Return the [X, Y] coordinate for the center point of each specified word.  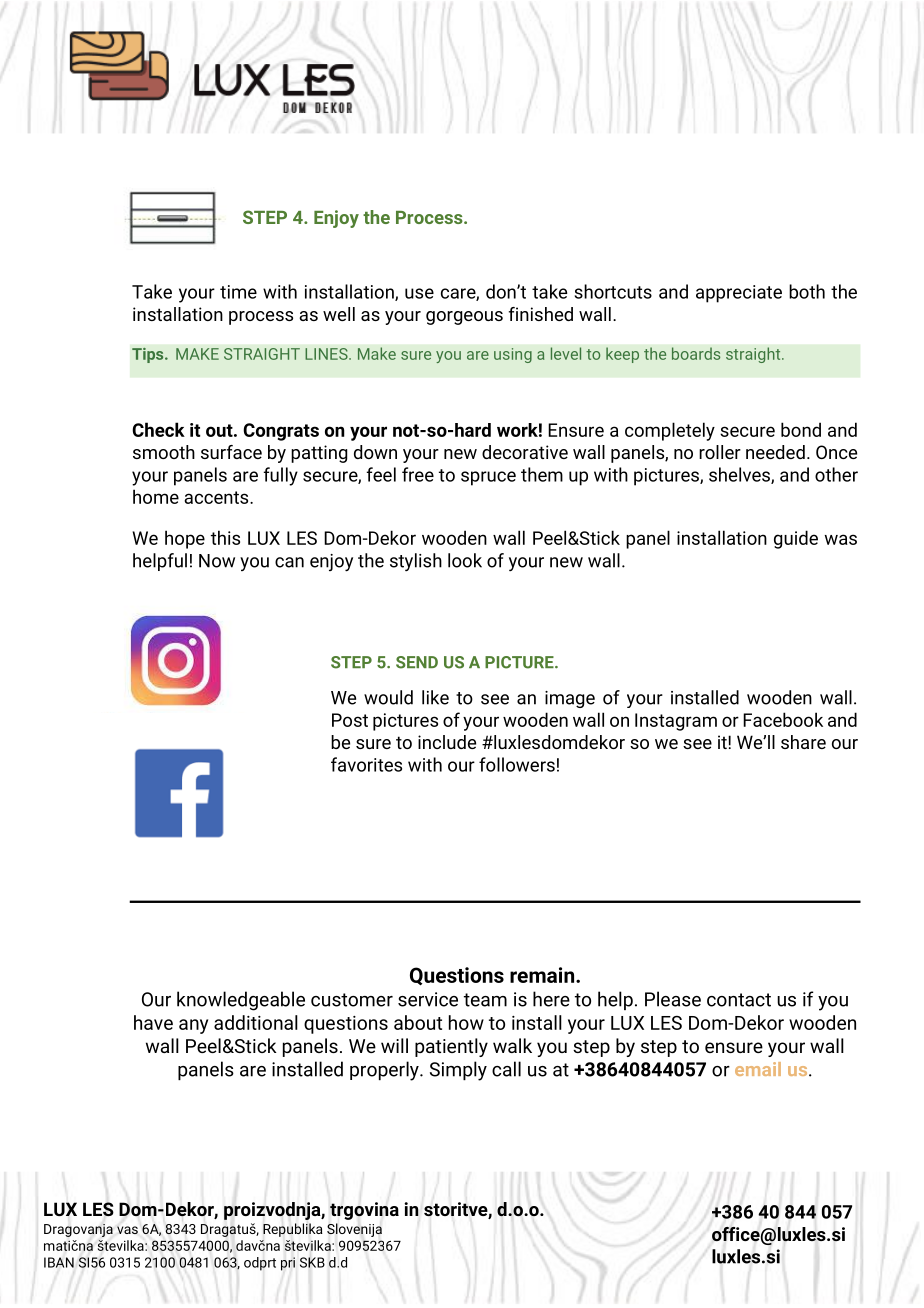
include [447, 742]
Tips [149, 355]
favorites [366, 764]
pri [288, 1264]
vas [127, 1230]
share [803, 742]
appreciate [739, 294]
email [758, 1069]
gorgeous [464, 318]
